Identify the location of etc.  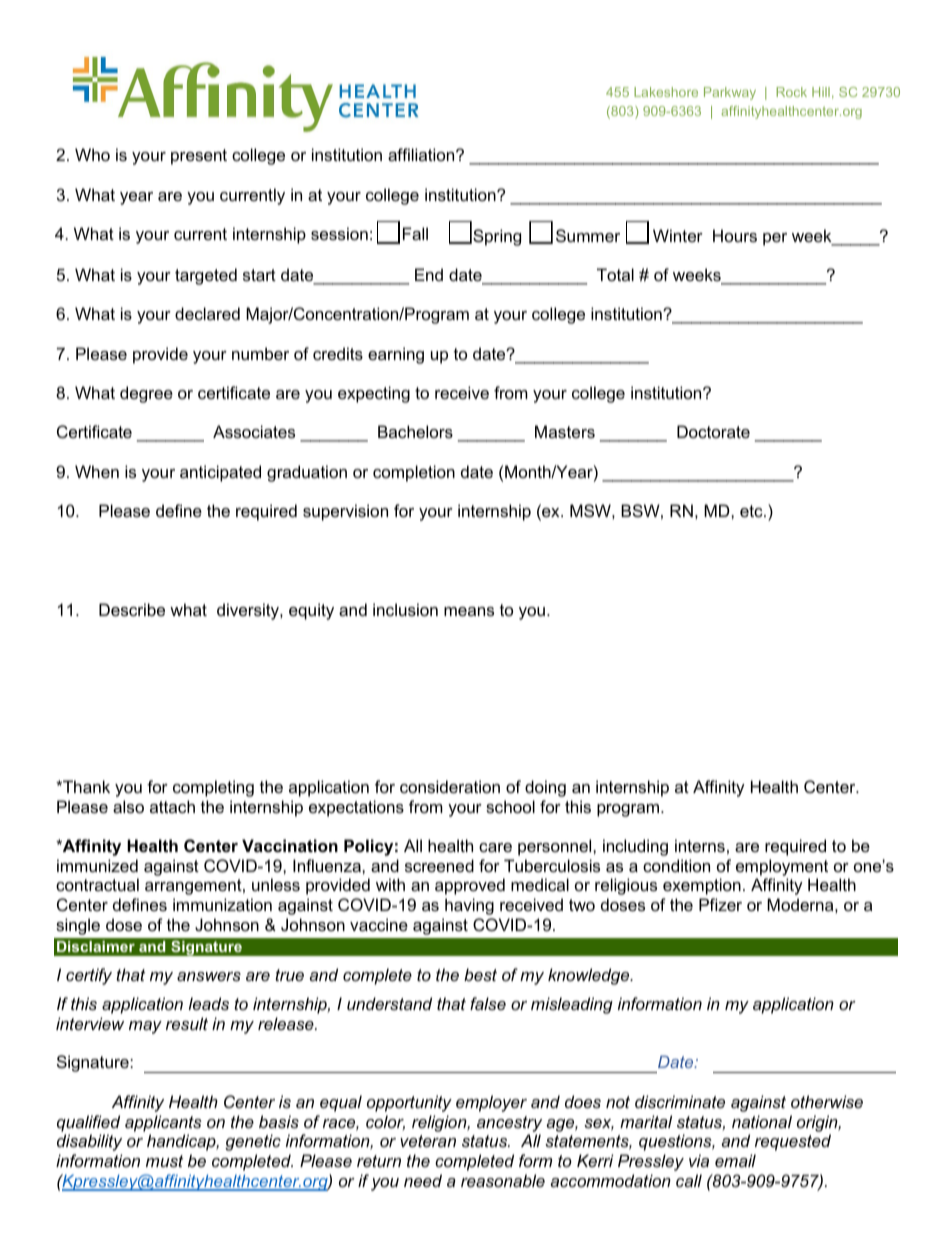
(752, 511).
